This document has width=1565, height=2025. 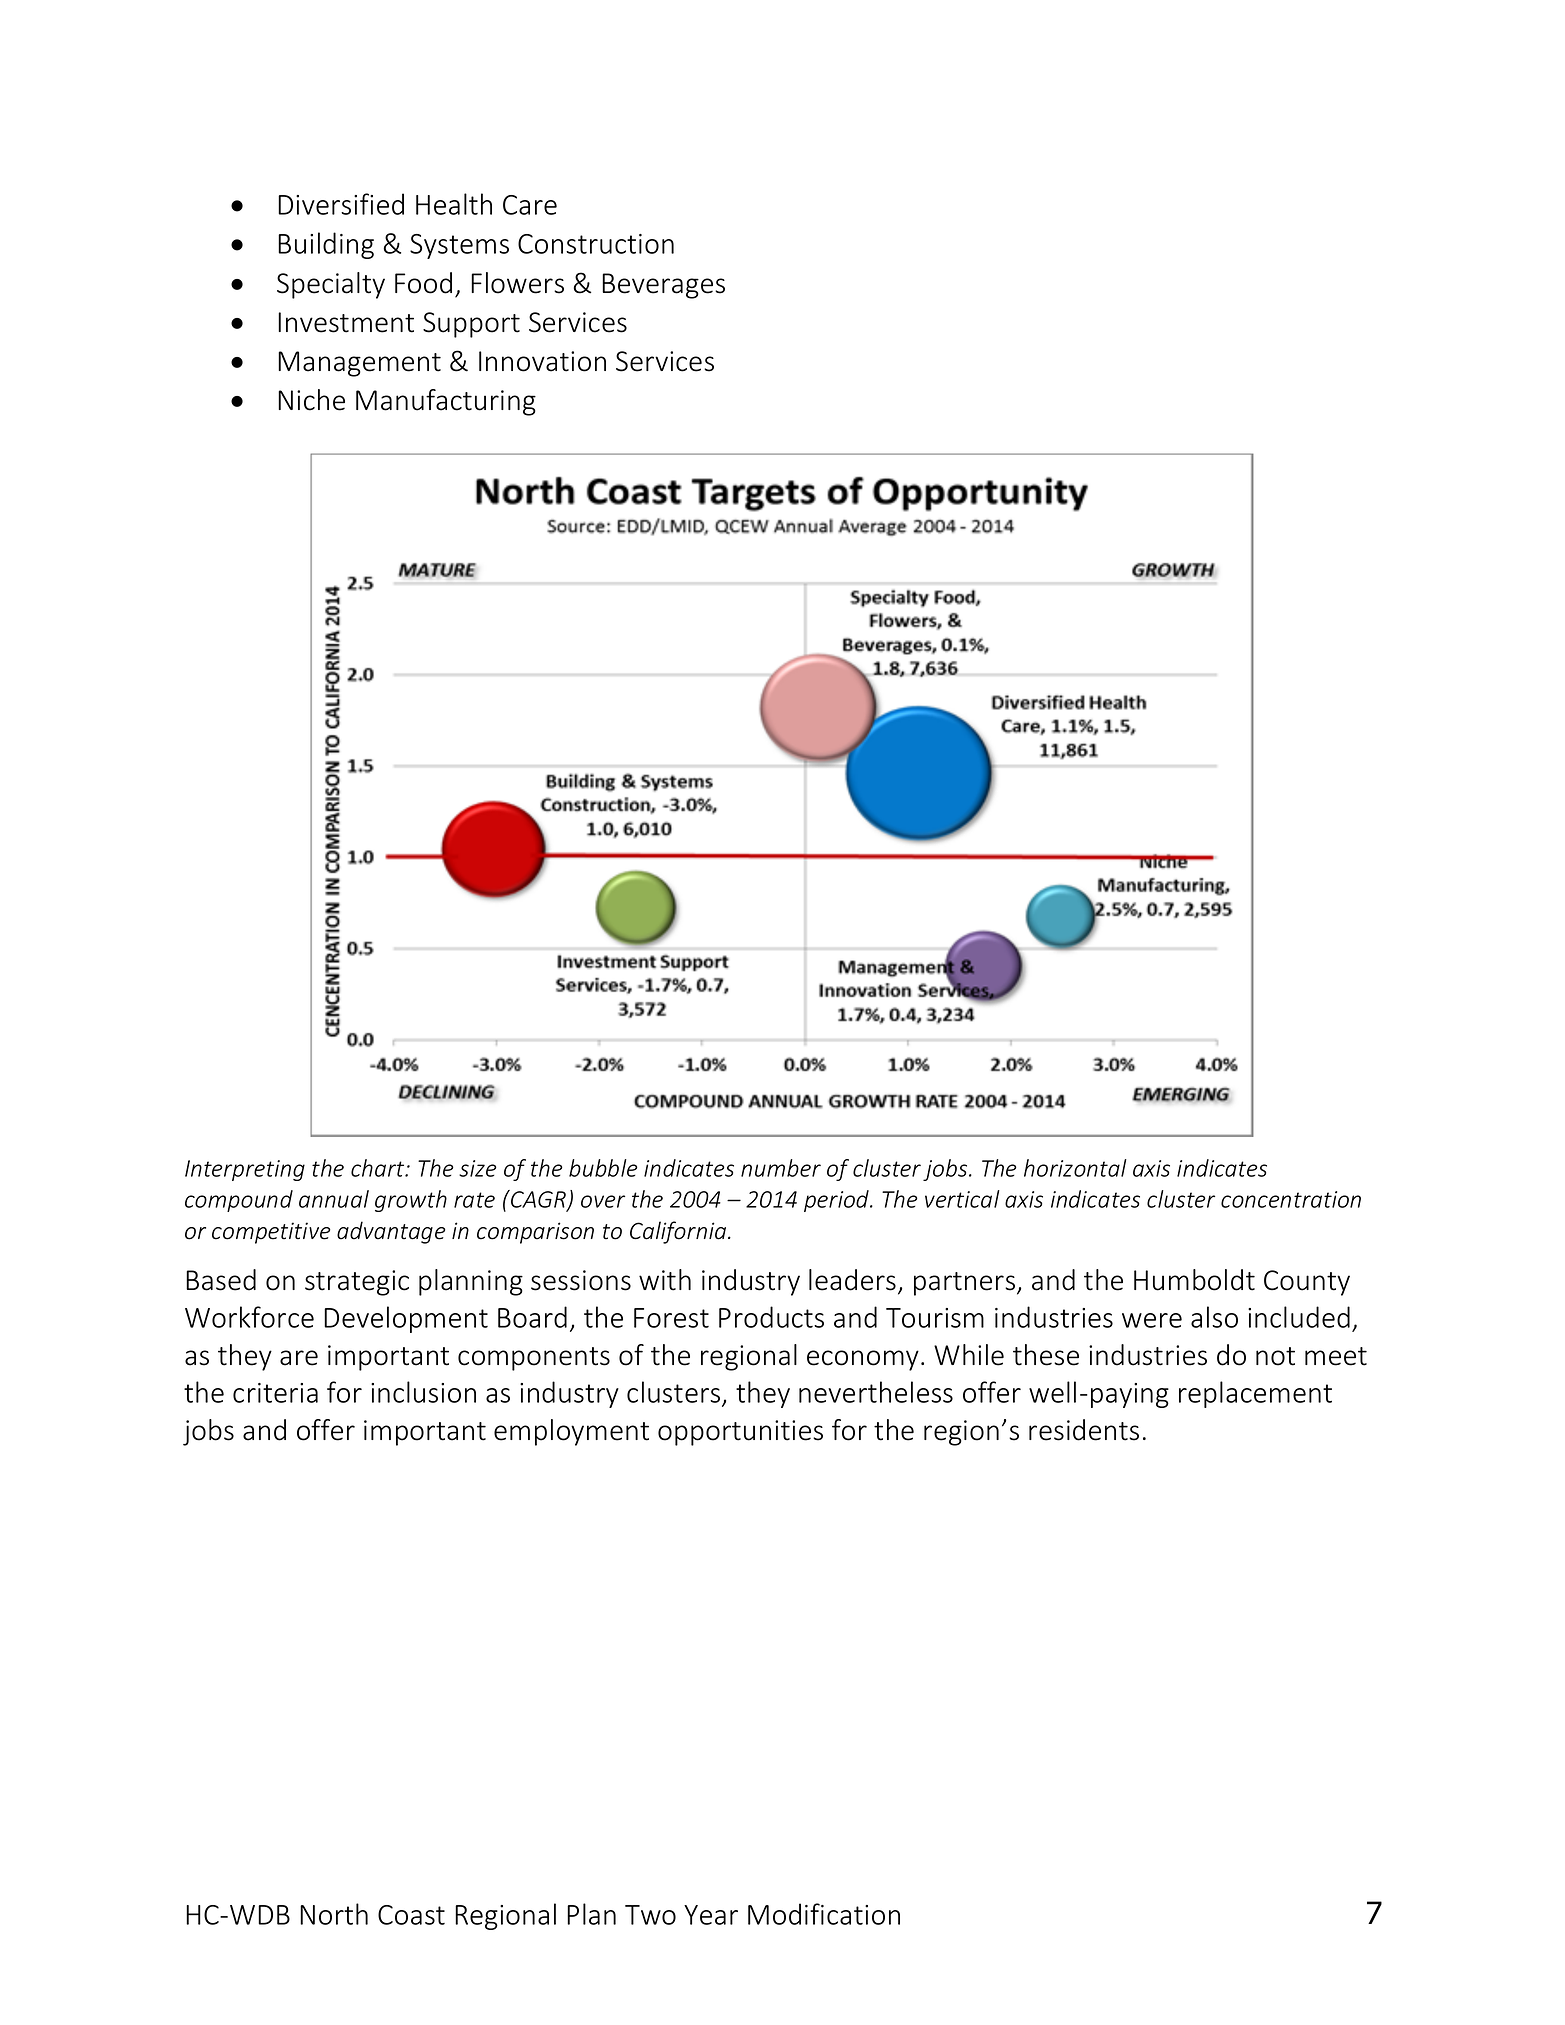 I want to click on Construction, so click(x=596, y=244).
